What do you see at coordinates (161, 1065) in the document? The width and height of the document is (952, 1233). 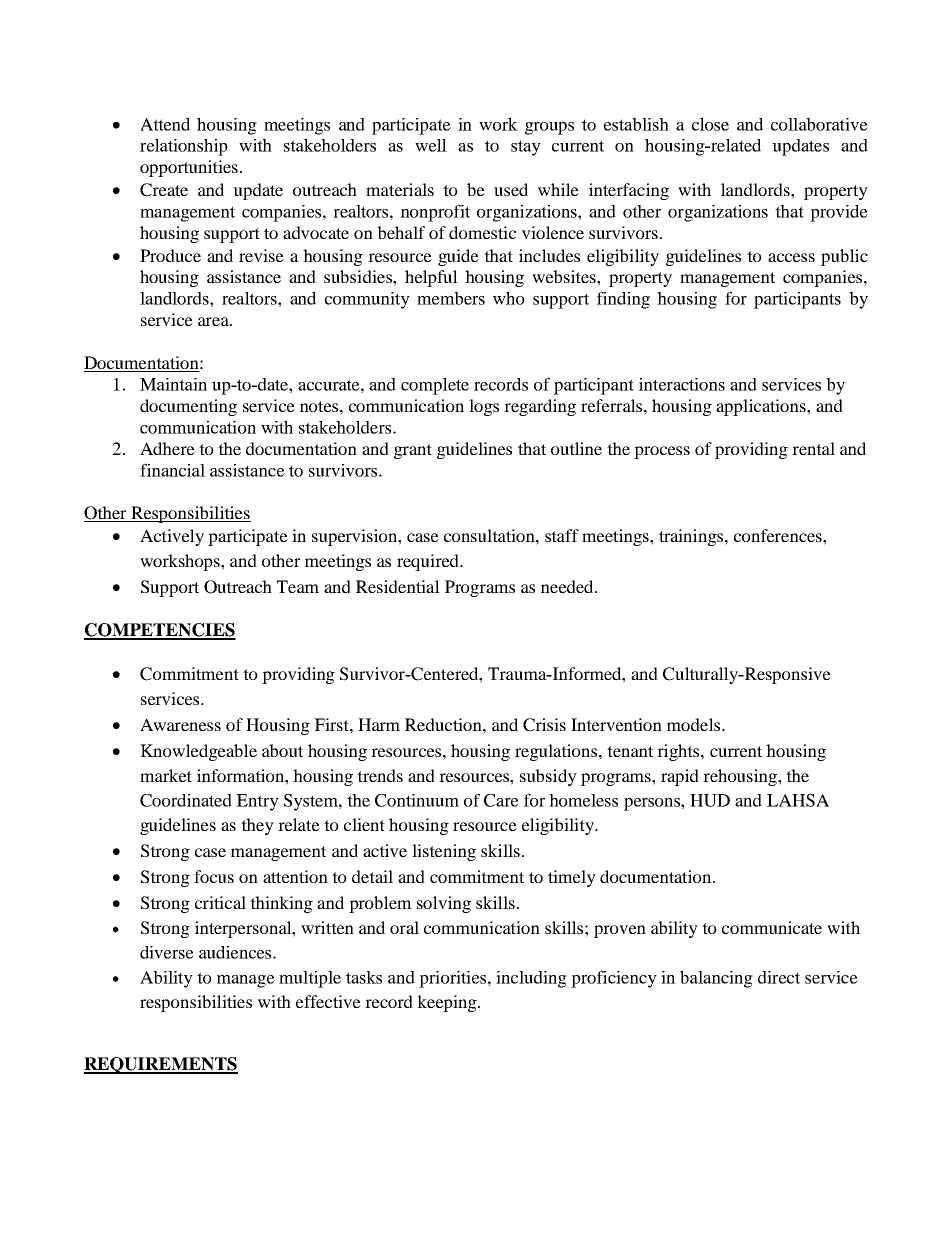 I see `REQUIREMENTS` at bounding box center [161, 1065].
